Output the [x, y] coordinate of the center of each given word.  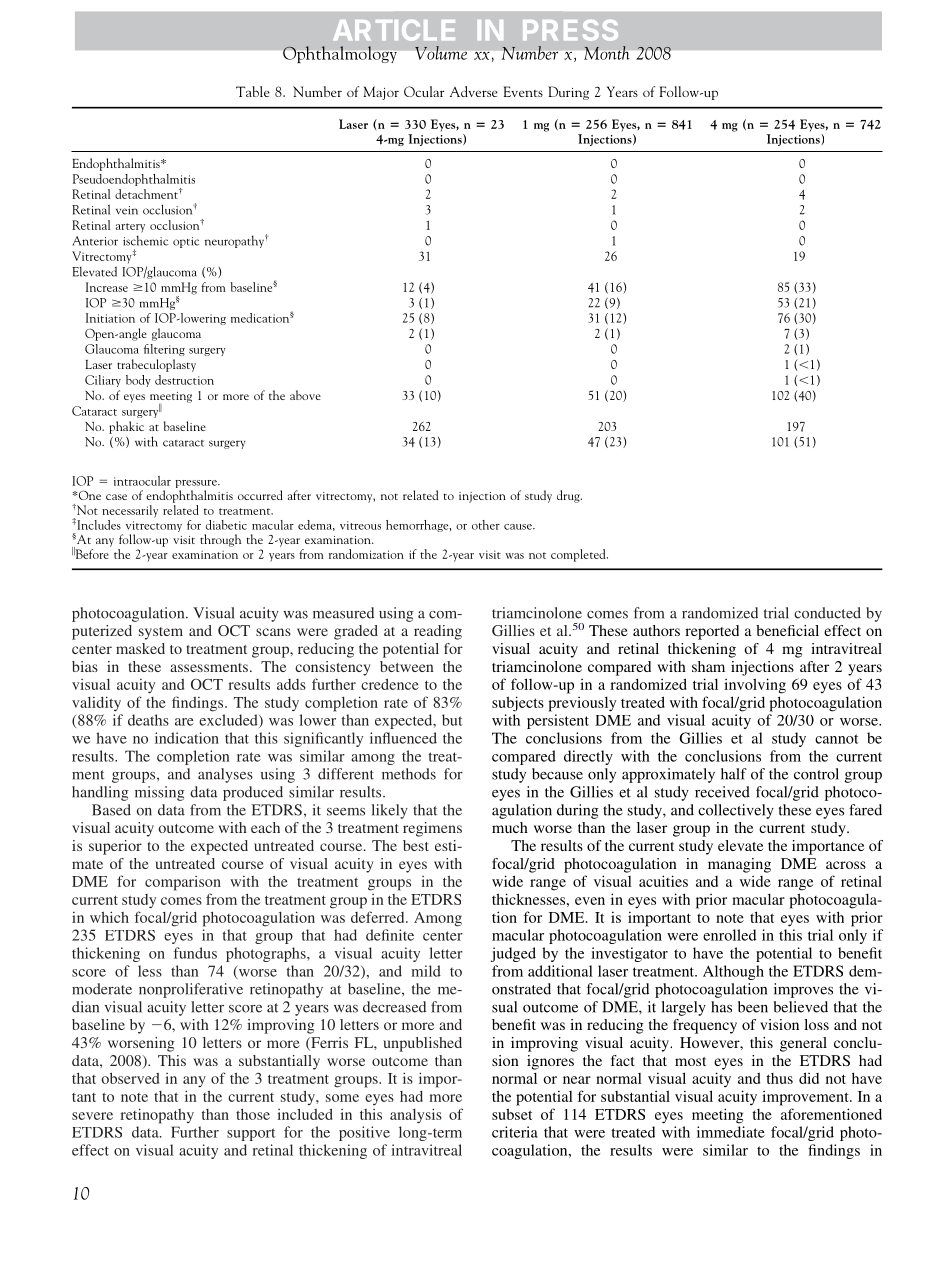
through [220, 540]
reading [438, 632]
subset [512, 1114]
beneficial [787, 630]
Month [606, 53]
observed [130, 1078]
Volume [441, 53]
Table [253, 91]
